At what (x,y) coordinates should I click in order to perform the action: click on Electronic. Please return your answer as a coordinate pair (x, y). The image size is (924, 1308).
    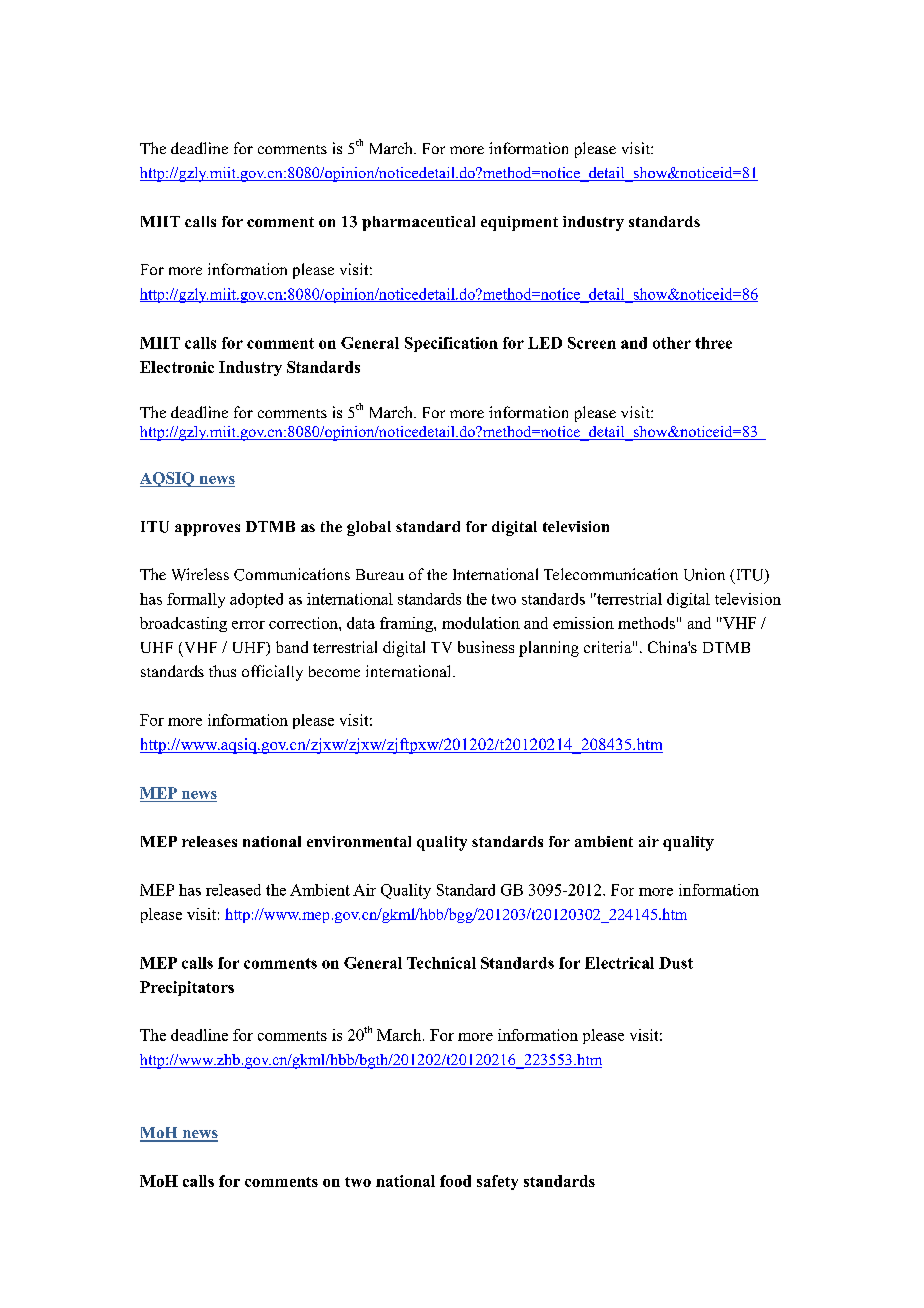
    Looking at the image, I should click on (177, 367).
